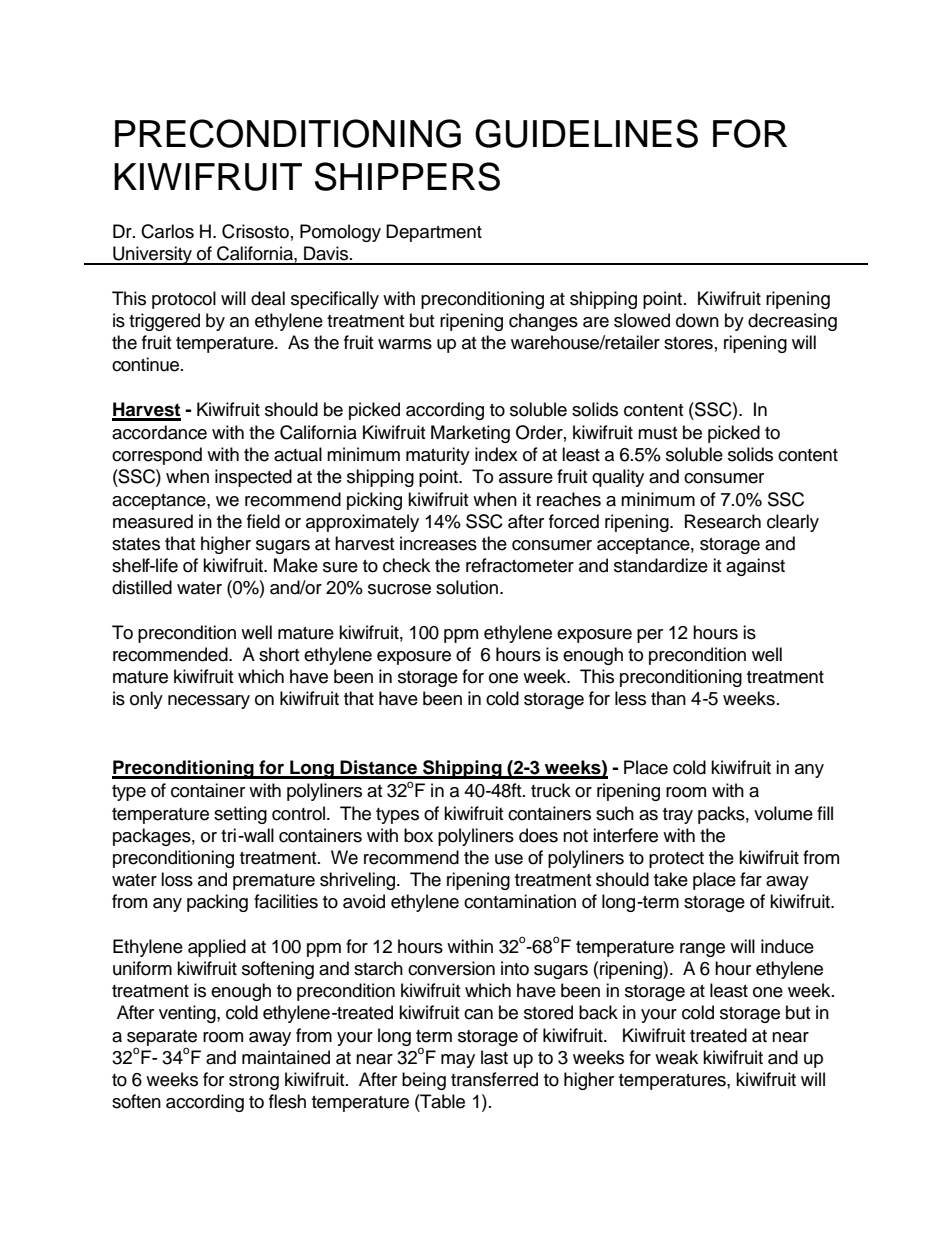 The width and height of the image is (952, 1233). What do you see at coordinates (538, 835) in the image?
I see `does` at bounding box center [538, 835].
